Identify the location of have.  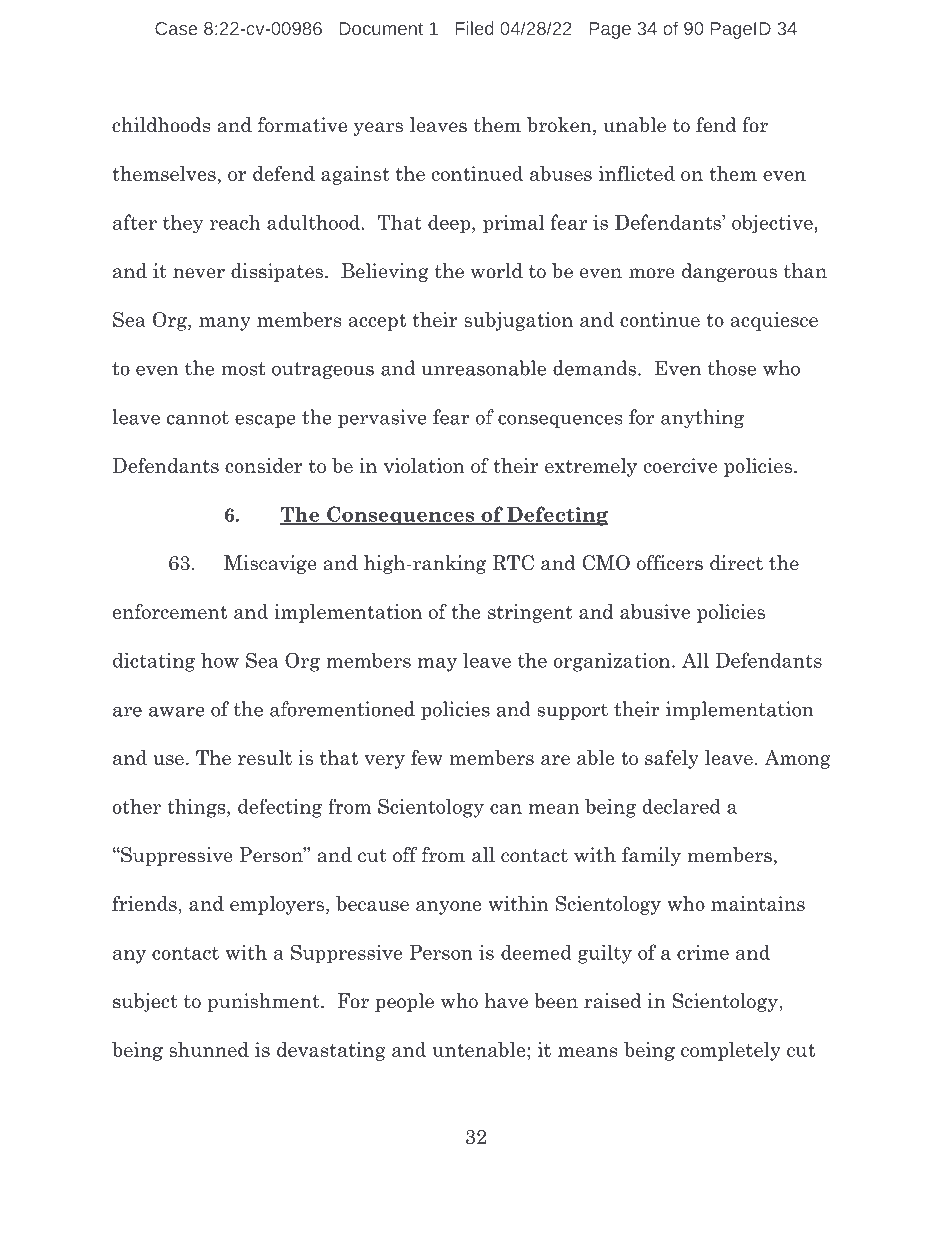
(506, 1001).
